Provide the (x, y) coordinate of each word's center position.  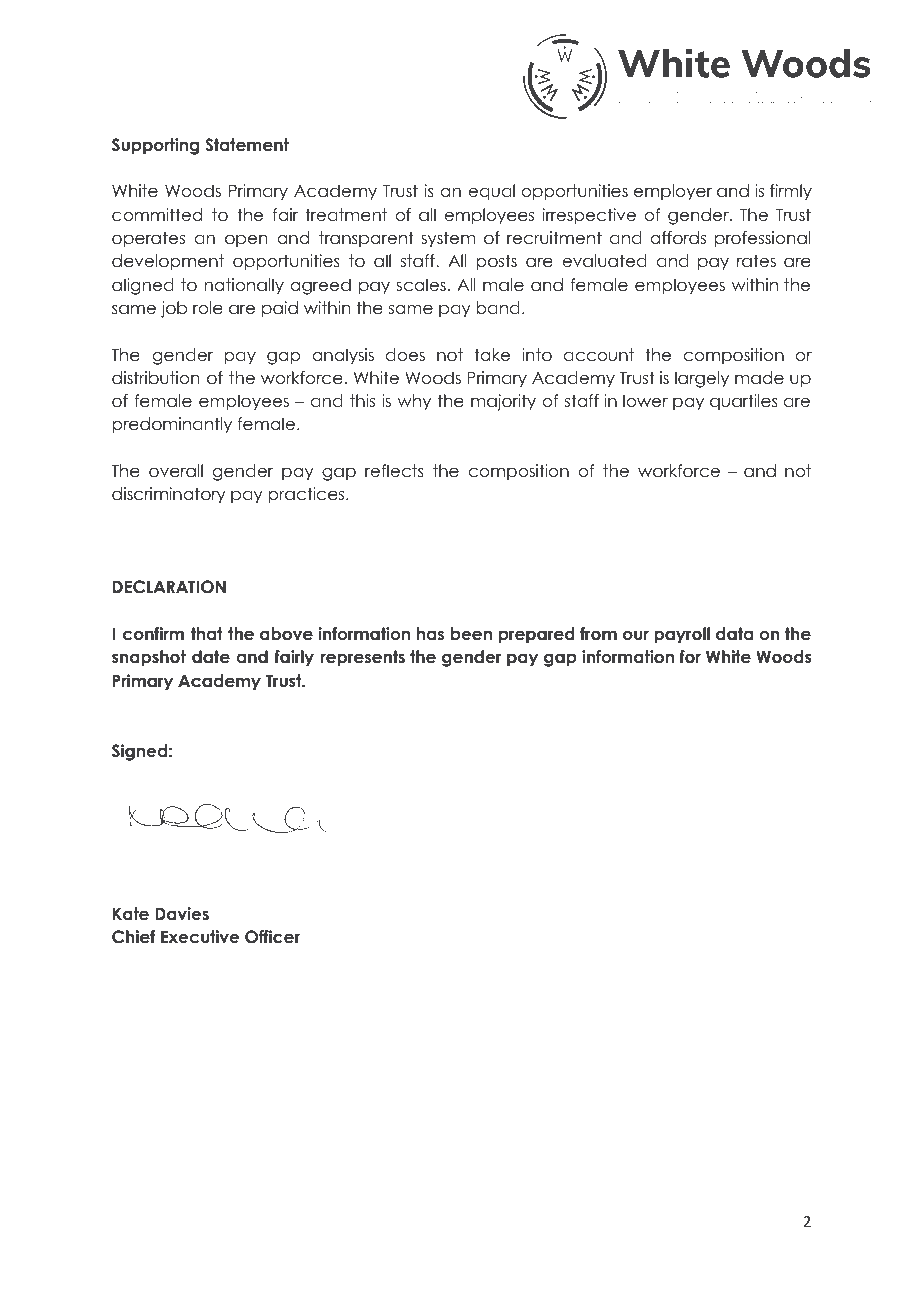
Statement (247, 145)
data (734, 634)
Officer (272, 937)
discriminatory (168, 495)
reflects (394, 471)
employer (673, 192)
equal (491, 192)
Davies (182, 914)
